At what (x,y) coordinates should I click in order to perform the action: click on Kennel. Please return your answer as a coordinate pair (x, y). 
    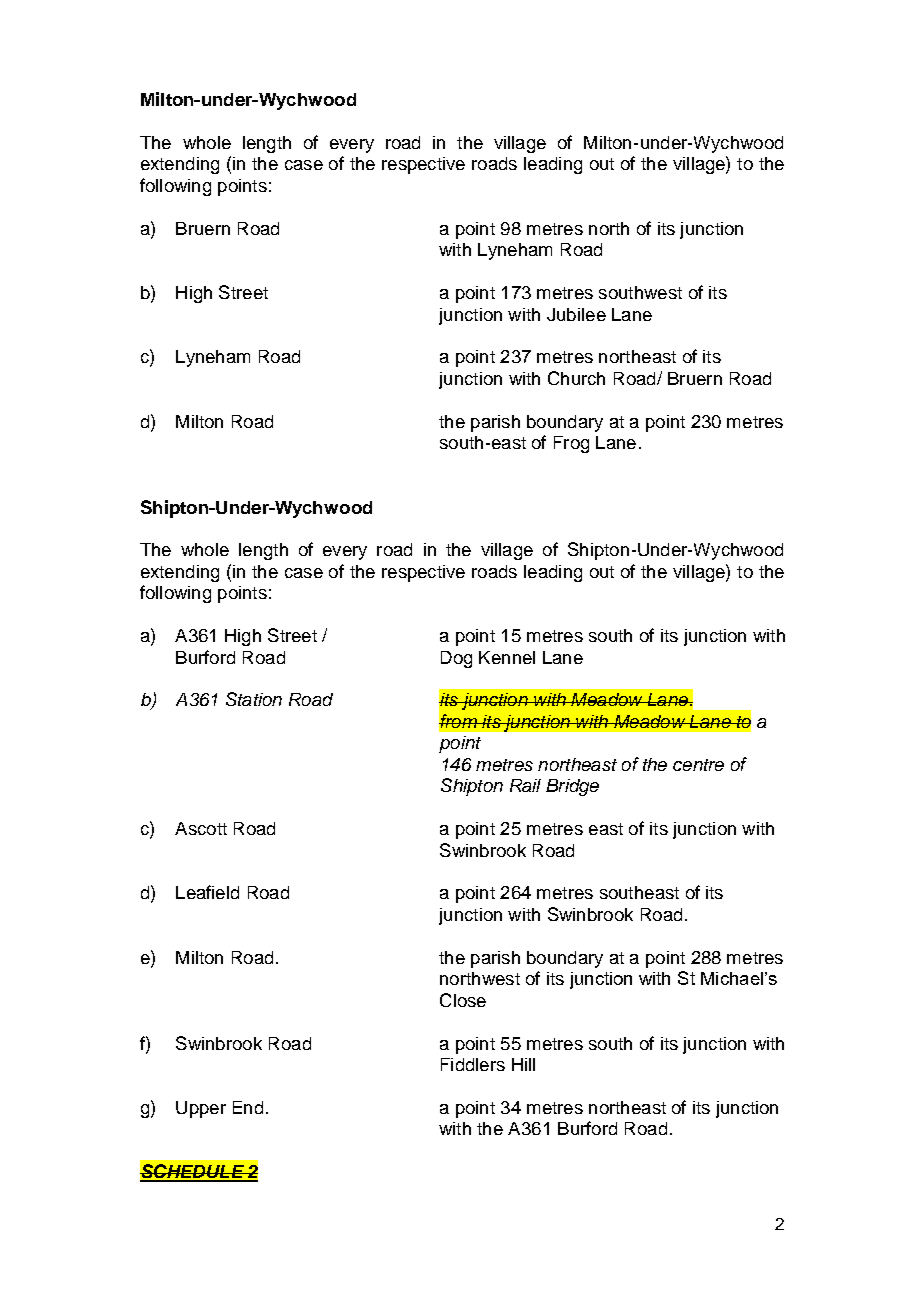
    Looking at the image, I should click on (507, 657).
